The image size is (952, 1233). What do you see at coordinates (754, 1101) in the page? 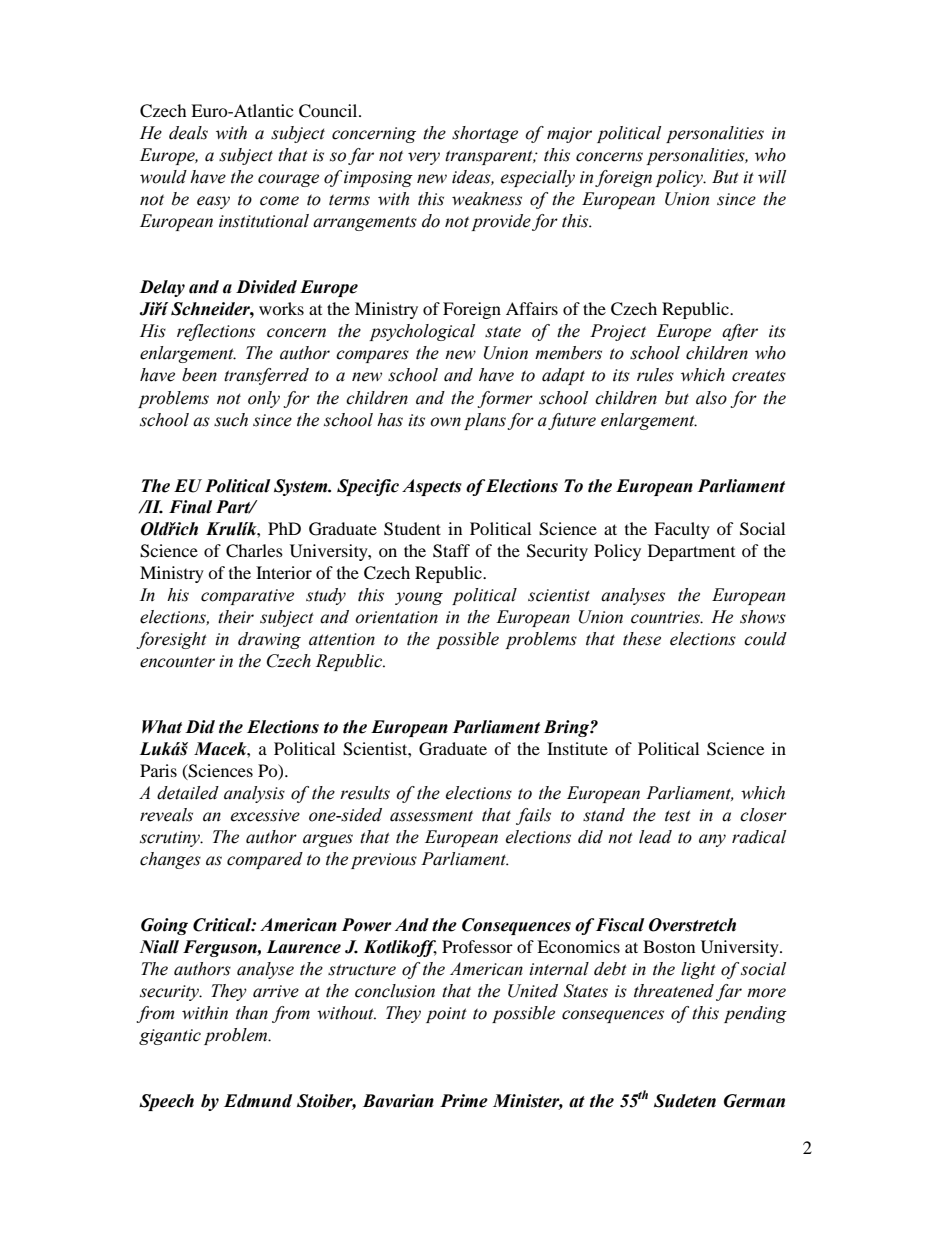
I see `German` at bounding box center [754, 1101].
